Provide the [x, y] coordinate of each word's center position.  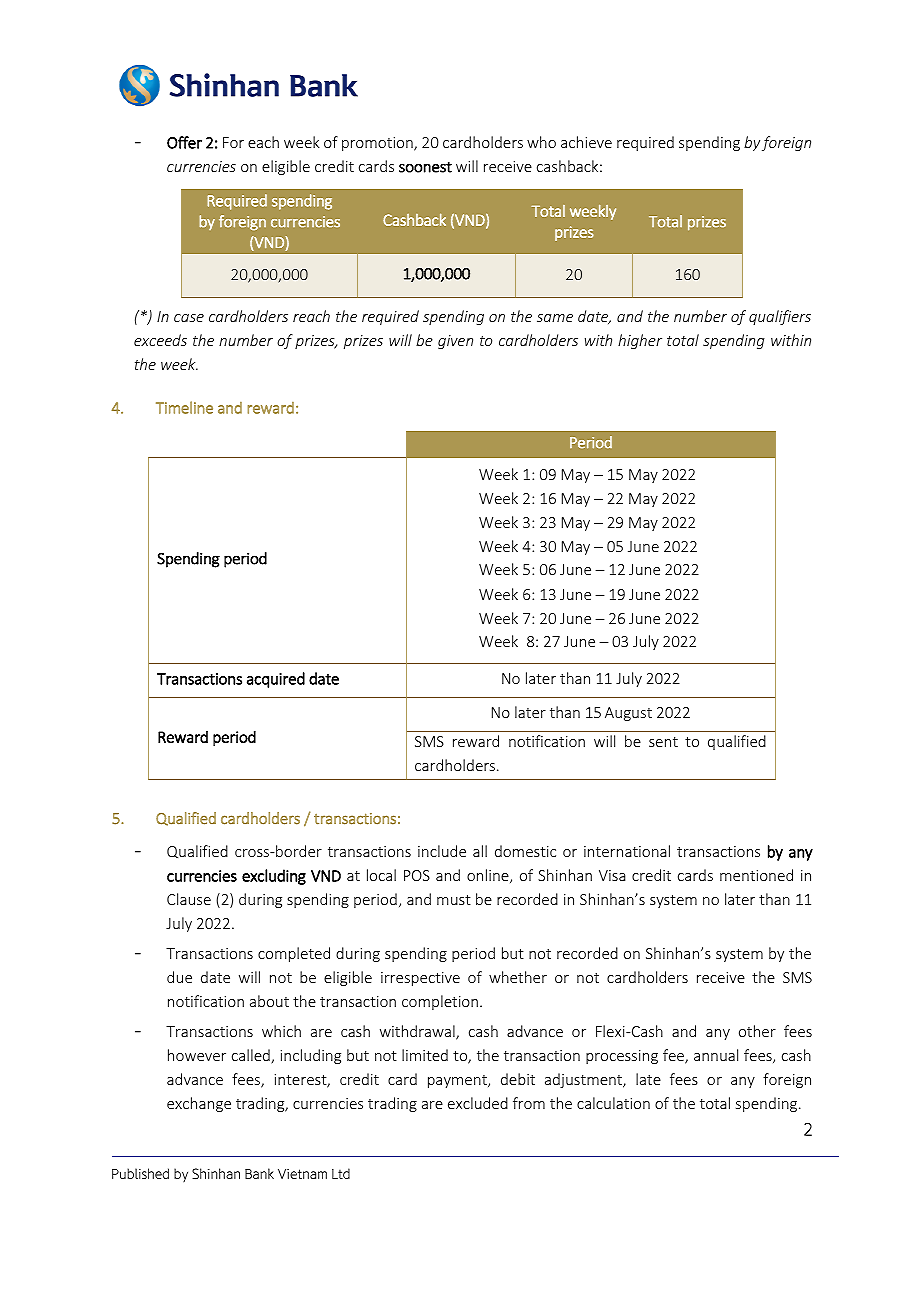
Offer [184, 142]
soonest [425, 167]
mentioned [756, 875]
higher [640, 341]
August [628, 714]
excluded [478, 1103]
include [442, 851]
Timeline [184, 407]
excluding [274, 877]
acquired [276, 680]
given [455, 342]
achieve [586, 142]
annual [716, 1055]
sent [663, 742]
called [252, 1056]
